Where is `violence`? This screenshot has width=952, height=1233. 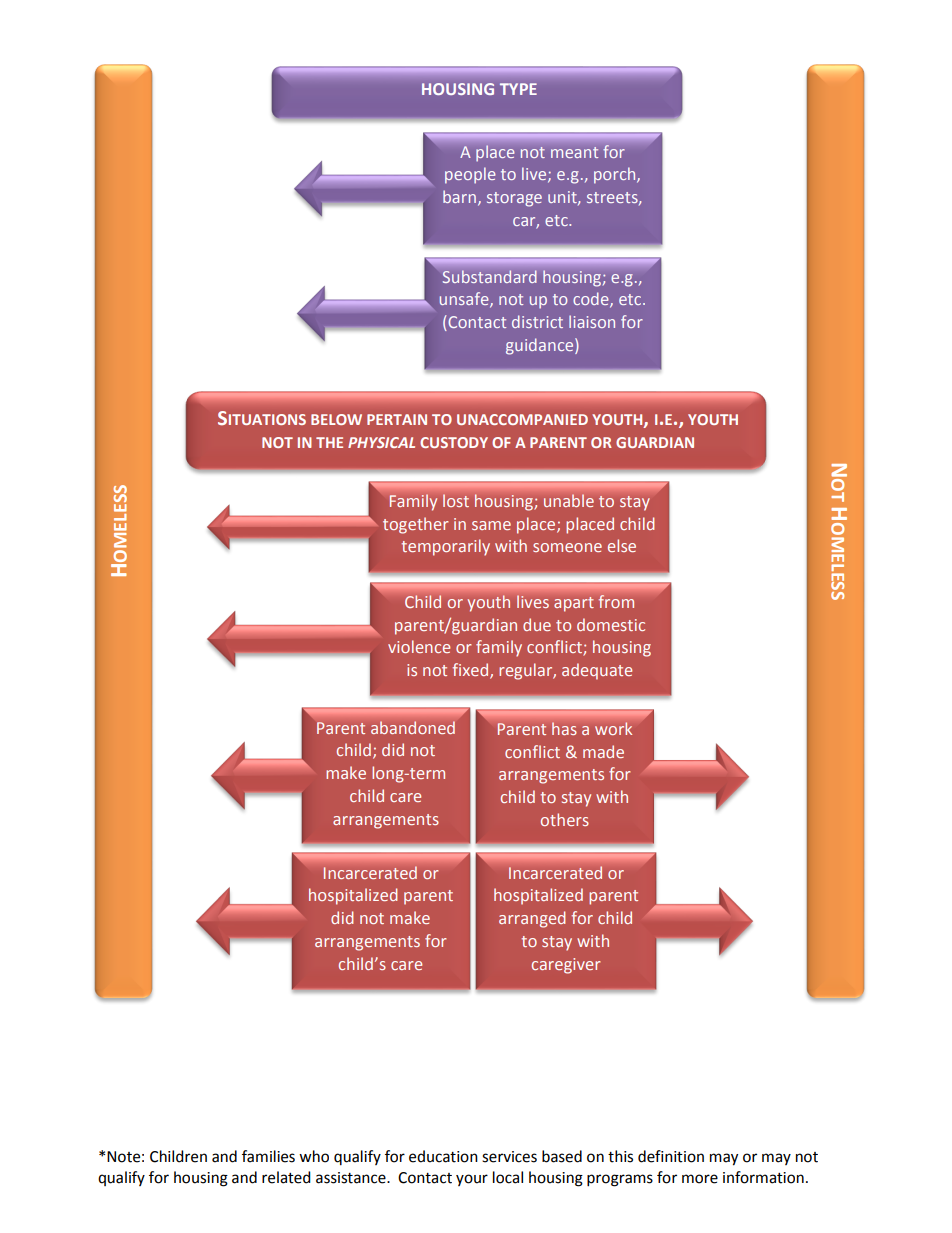
violence is located at coordinates (419, 646).
